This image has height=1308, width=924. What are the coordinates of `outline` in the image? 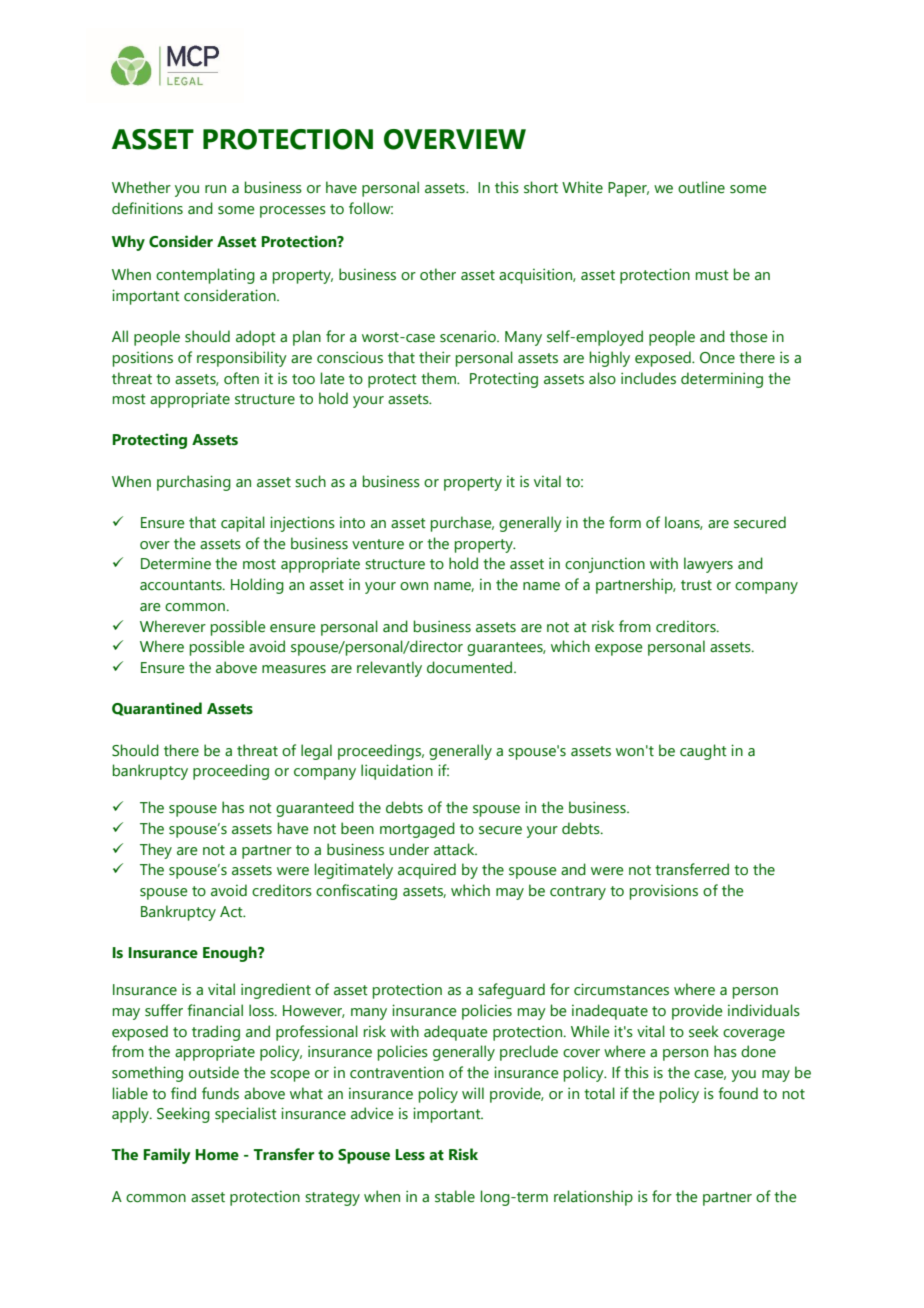 It's located at (701, 187).
